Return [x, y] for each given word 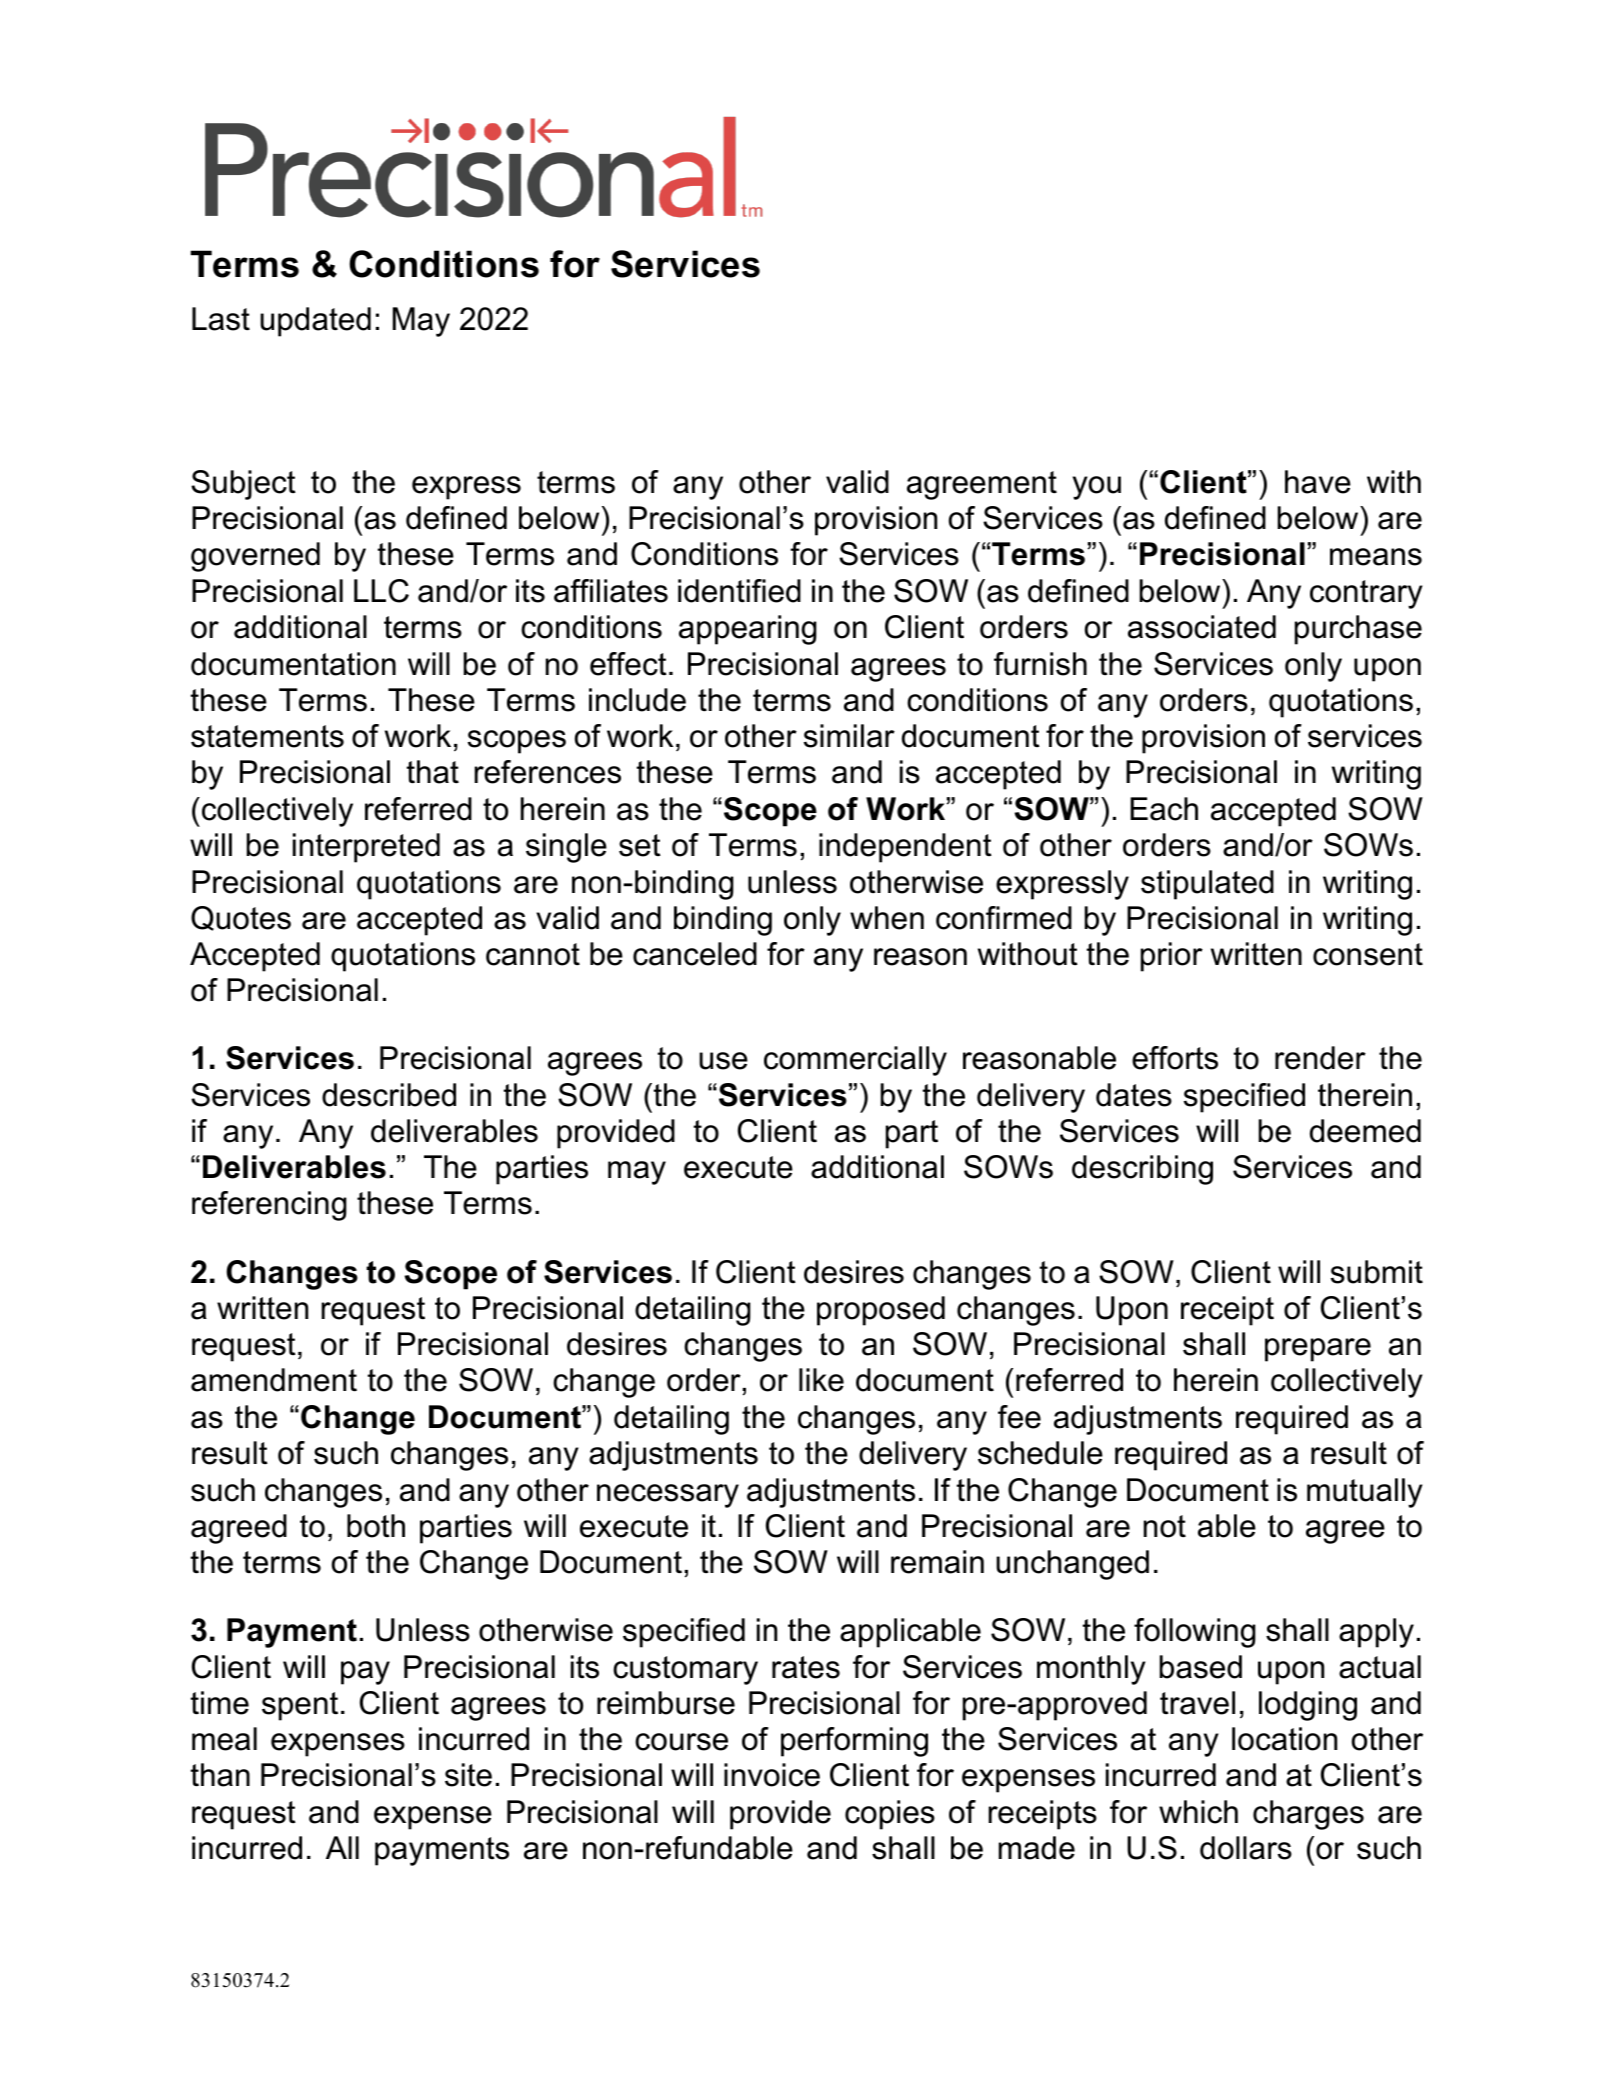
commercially [855, 1061]
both [376, 1526]
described [389, 1095]
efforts [1175, 1058]
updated [315, 322]
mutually [1365, 1493]
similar [849, 736]
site [468, 1775]
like [821, 1380]
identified [739, 591]
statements [267, 736]
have [1318, 482]
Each [1164, 809]
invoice [772, 1775]
